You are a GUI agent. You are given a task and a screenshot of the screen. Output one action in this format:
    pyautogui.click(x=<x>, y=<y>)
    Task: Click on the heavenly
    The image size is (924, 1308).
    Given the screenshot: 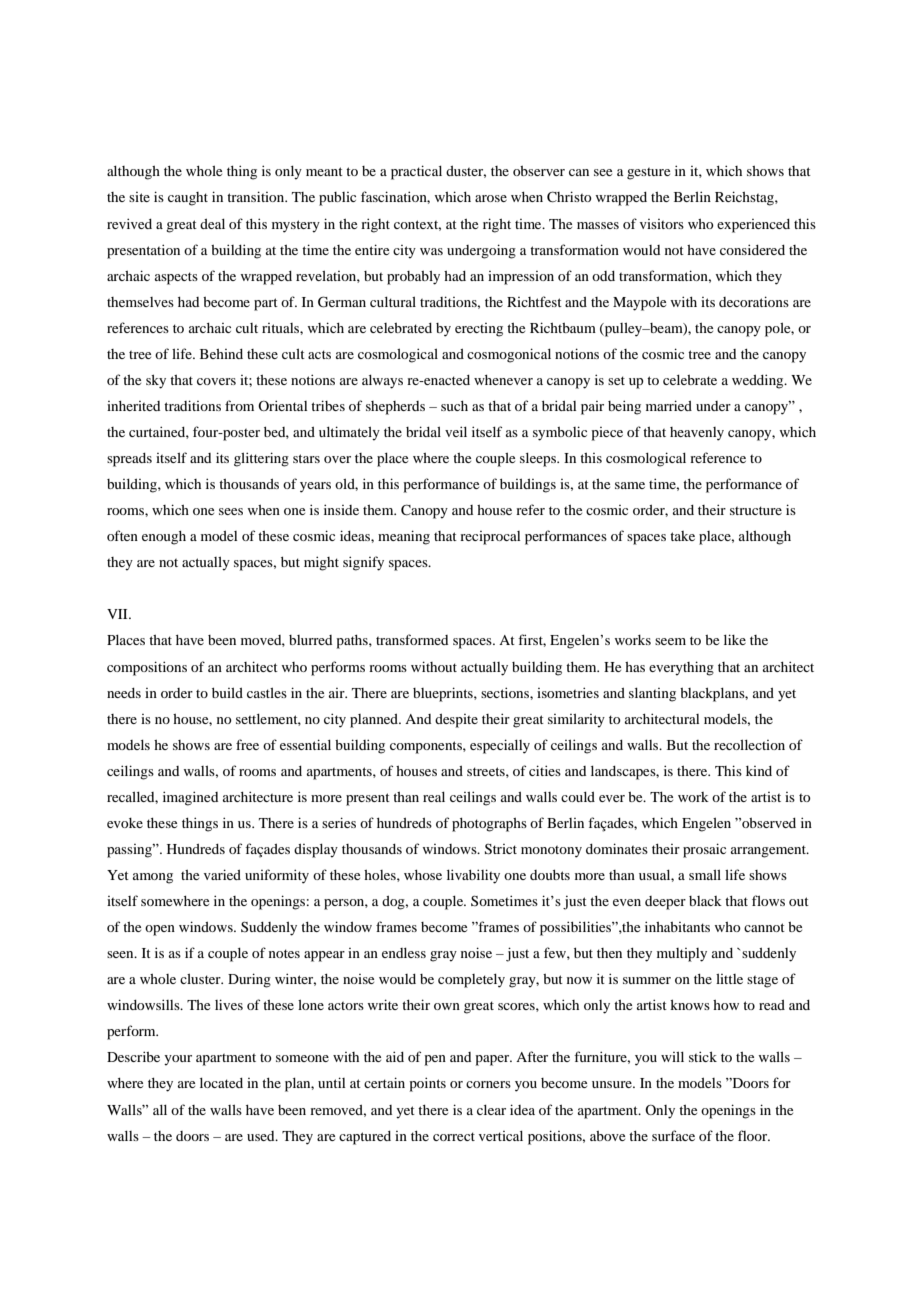 What is the action you would take?
    pyautogui.click(x=697, y=434)
